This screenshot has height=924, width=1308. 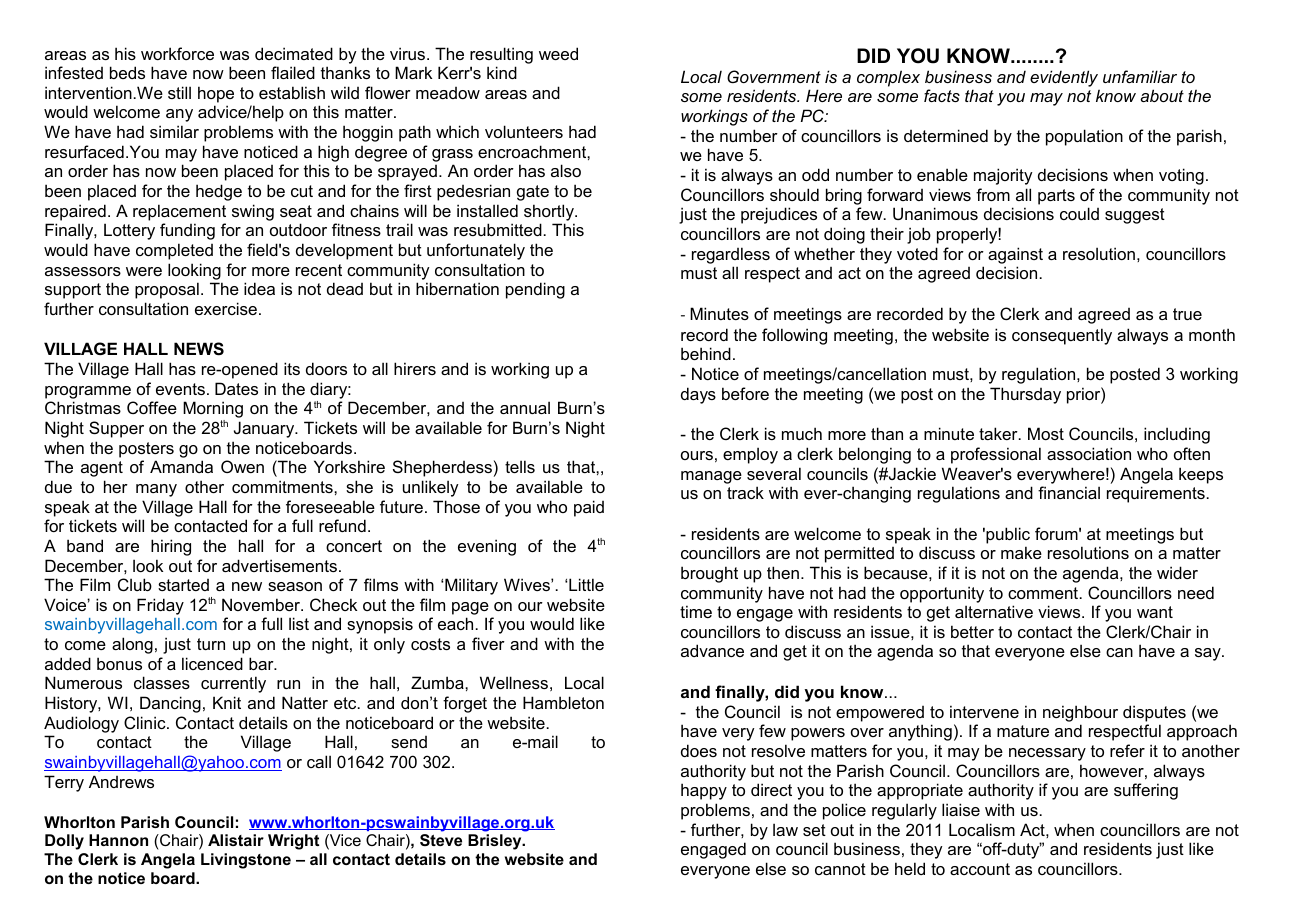 I want to click on comment, so click(x=1044, y=593).
